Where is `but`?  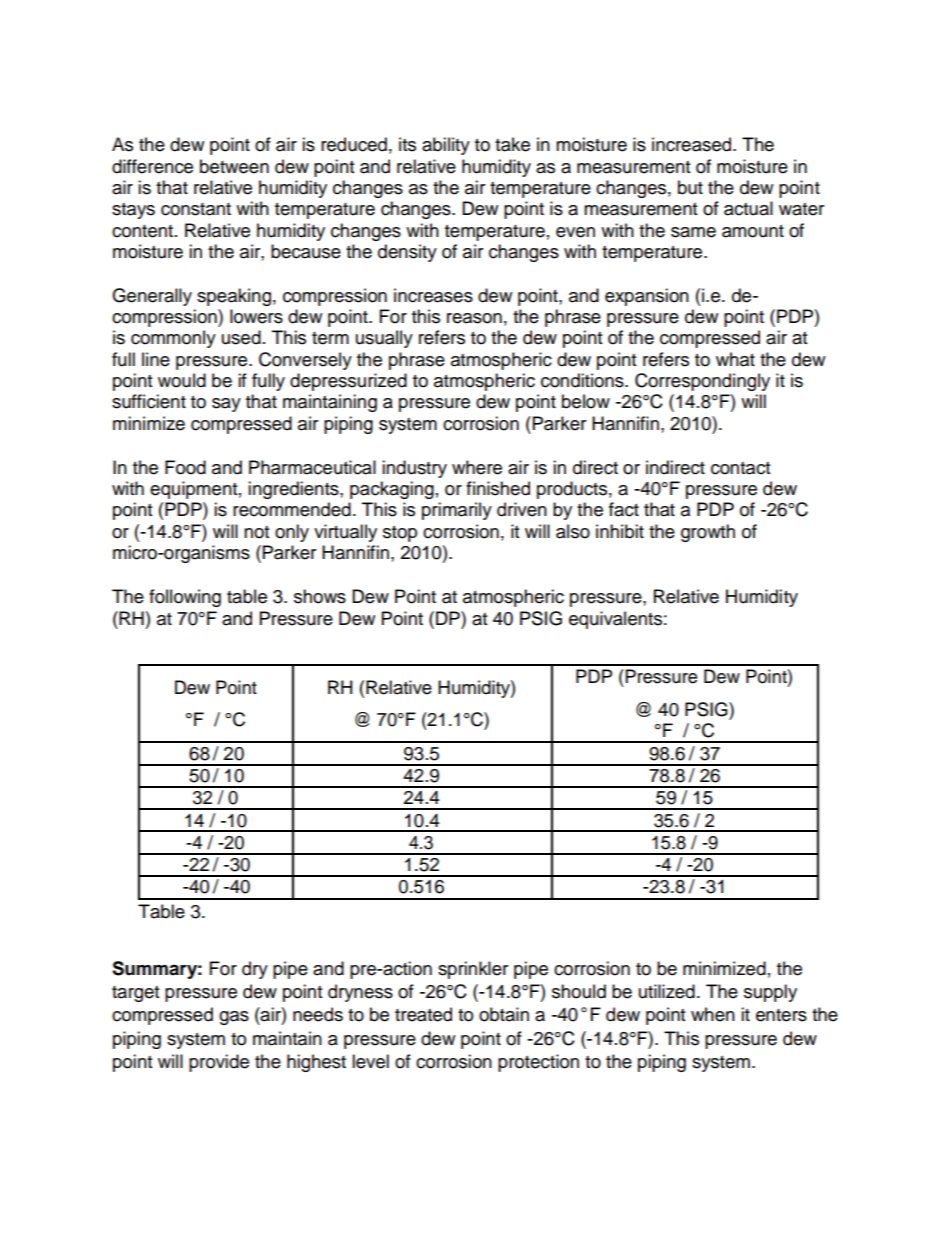
but is located at coordinates (690, 187).
